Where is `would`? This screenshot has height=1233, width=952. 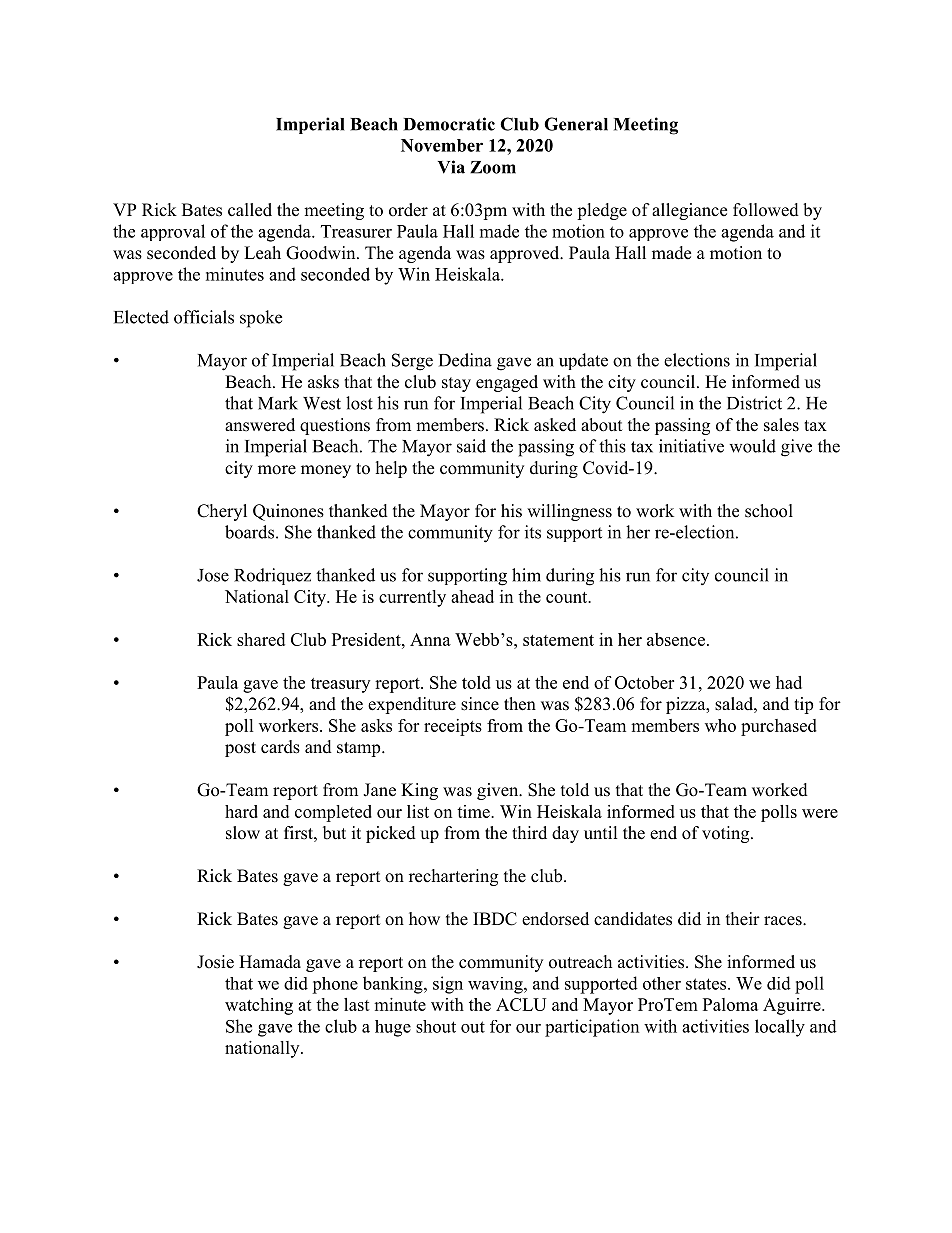 would is located at coordinates (752, 446).
